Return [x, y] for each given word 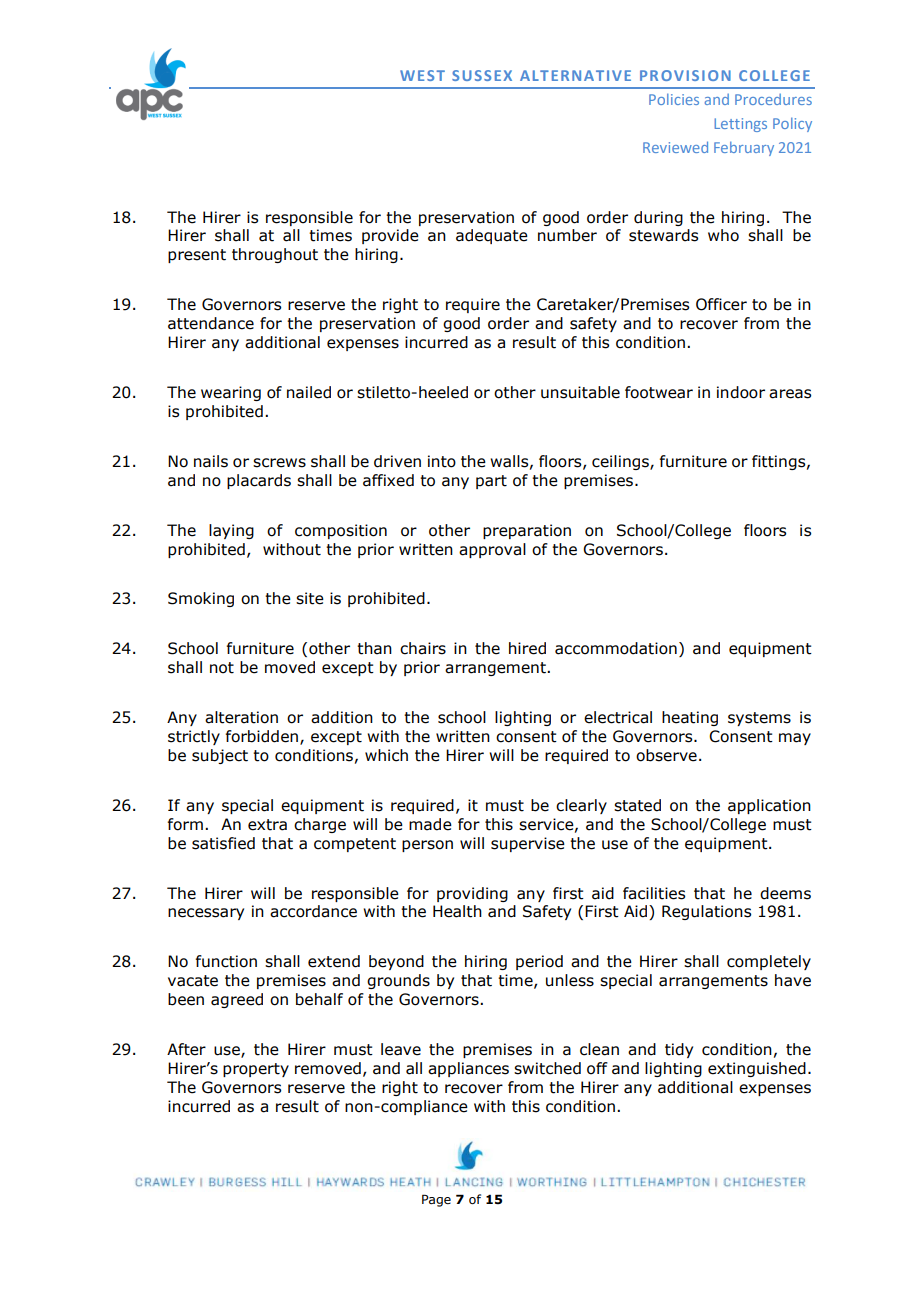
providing [472, 894]
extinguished [757, 1069]
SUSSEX [482, 75]
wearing [231, 393]
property [256, 1070]
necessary [206, 914]
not [222, 668]
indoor [741, 392]
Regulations [706, 912]
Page [436, 1200]
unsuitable [580, 392]
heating [690, 718]
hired [527, 648]
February [744, 148]
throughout [275, 255]
